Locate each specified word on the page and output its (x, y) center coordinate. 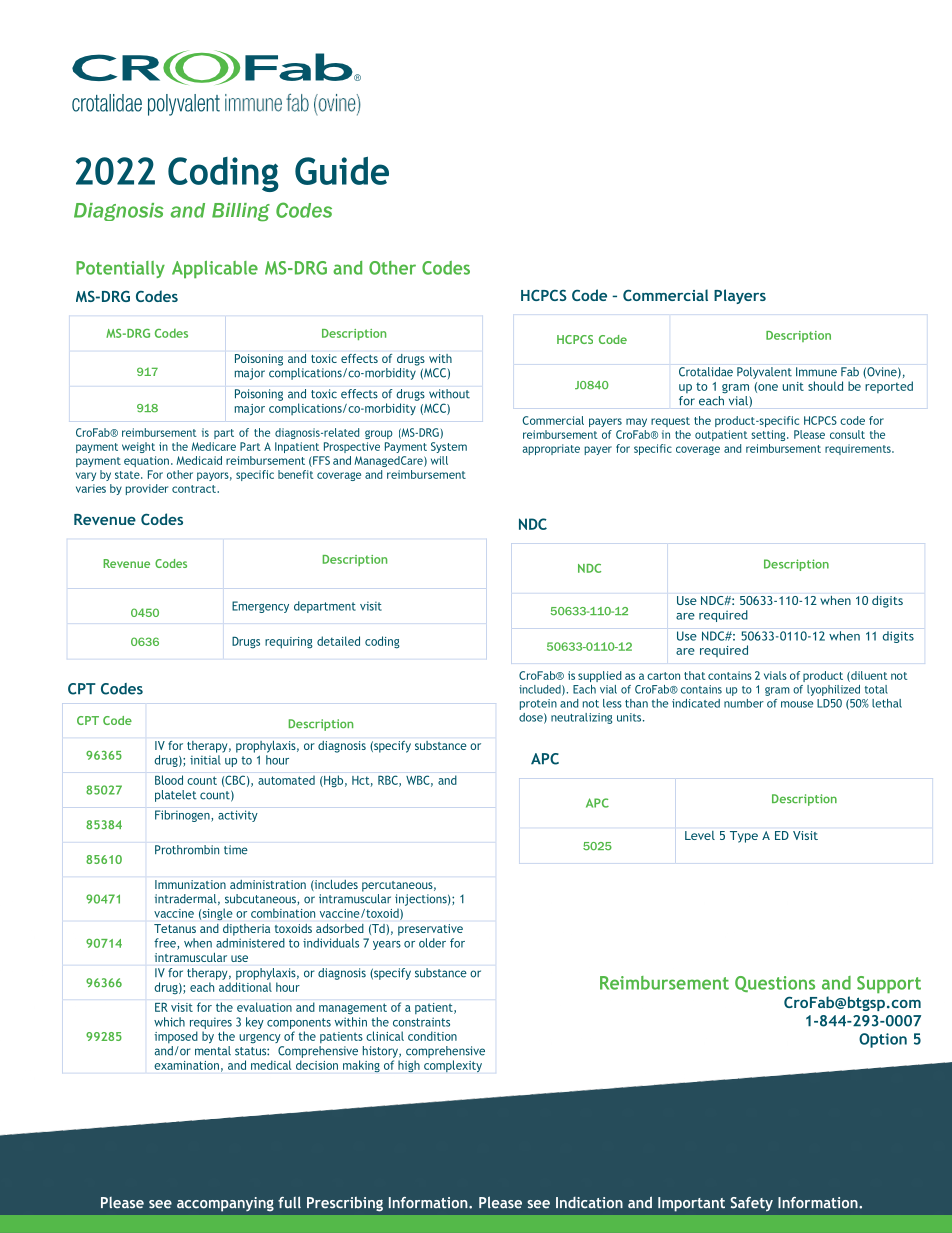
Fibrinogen (183, 816)
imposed (176, 1037)
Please (809, 434)
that (694, 675)
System (449, 447)
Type (744, 837)
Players (740, 296)
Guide (342, 170)
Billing (241, 212)
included (541, 690)
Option (883, 1040)
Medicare (214, 446)
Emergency (260, 607)
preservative (430, 930)
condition (432, 1036)
